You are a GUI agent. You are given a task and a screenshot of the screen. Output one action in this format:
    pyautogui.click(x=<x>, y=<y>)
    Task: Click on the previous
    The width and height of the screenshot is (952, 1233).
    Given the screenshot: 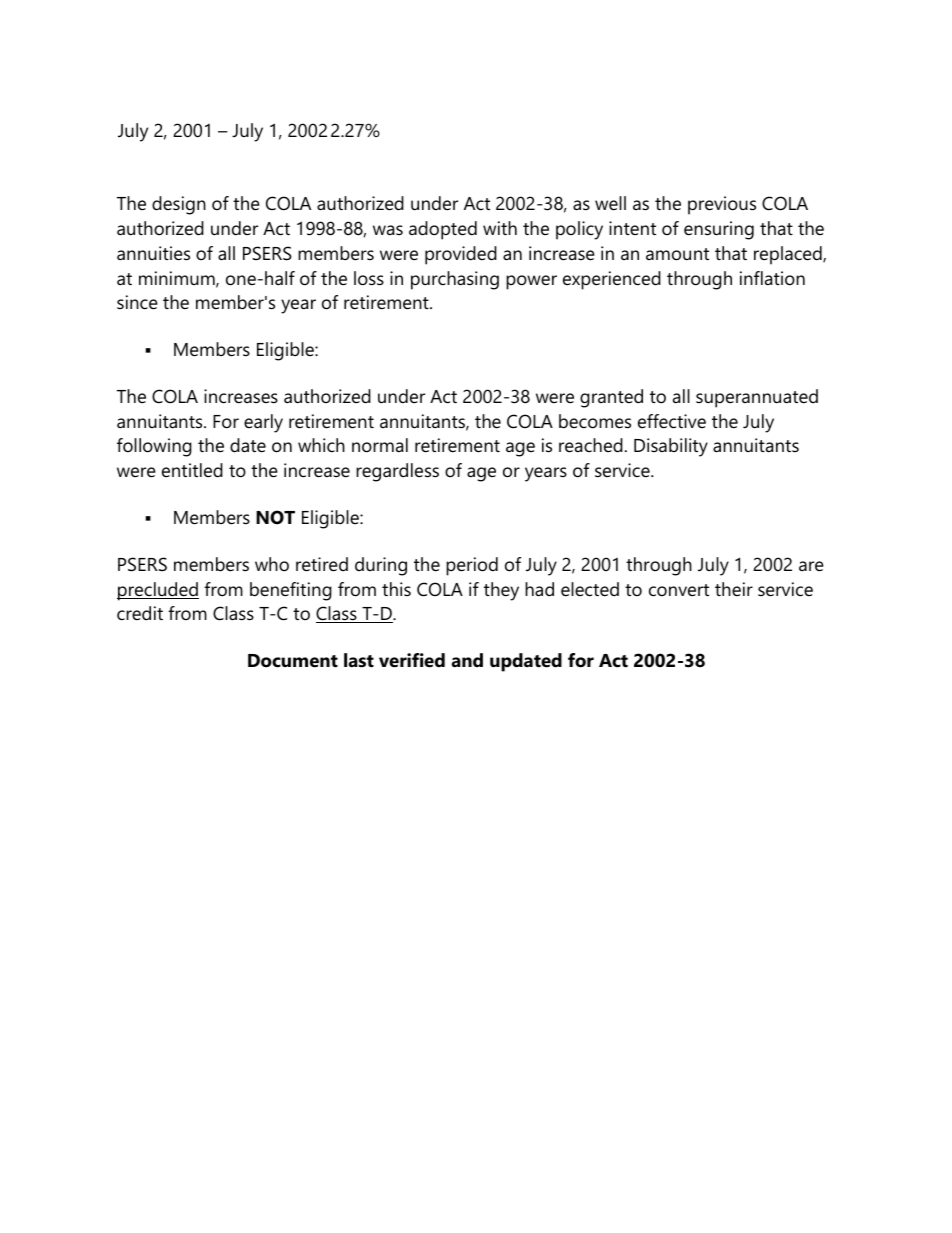 What is the action you would take?
    pyautogui.click(x=722, y=205)
